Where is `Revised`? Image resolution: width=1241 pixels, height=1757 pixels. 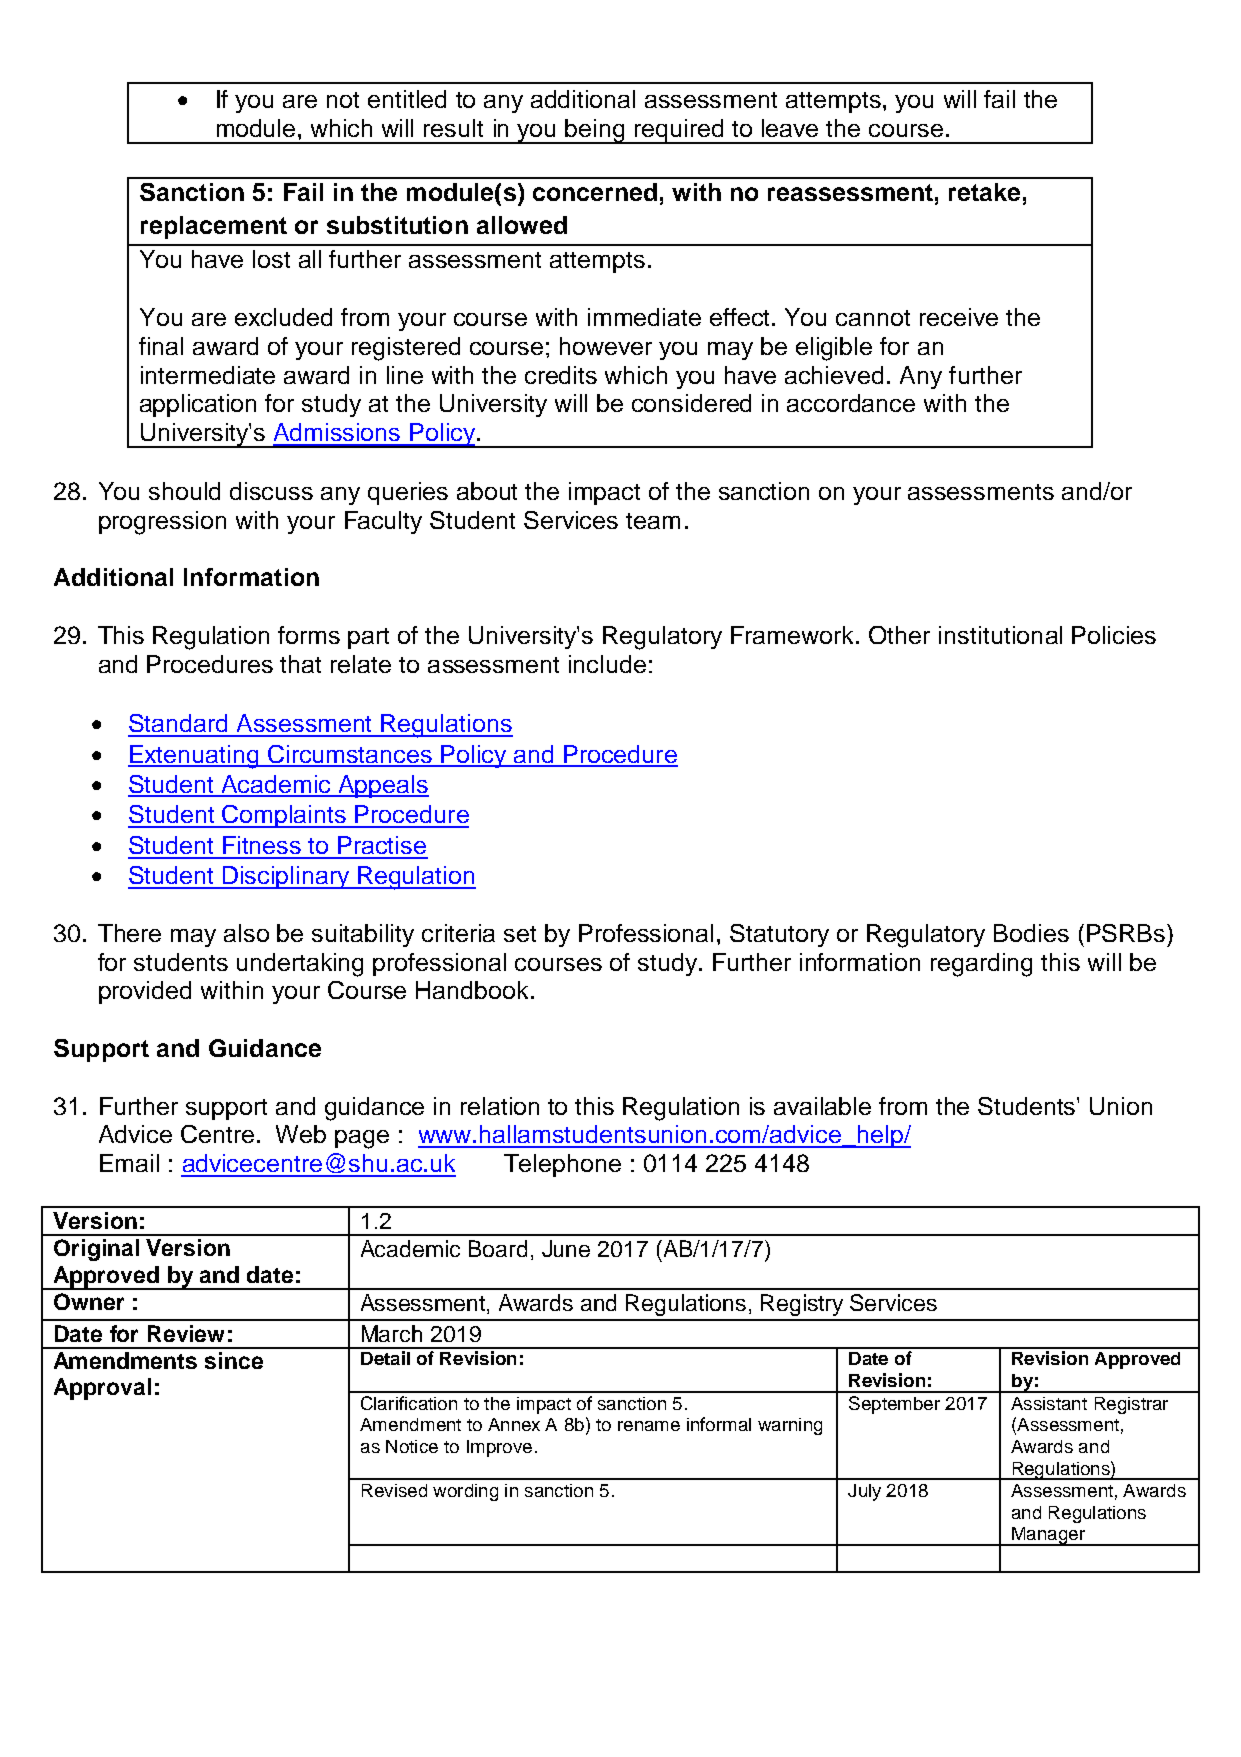 Revised is located at coordinates (394, 1490).
